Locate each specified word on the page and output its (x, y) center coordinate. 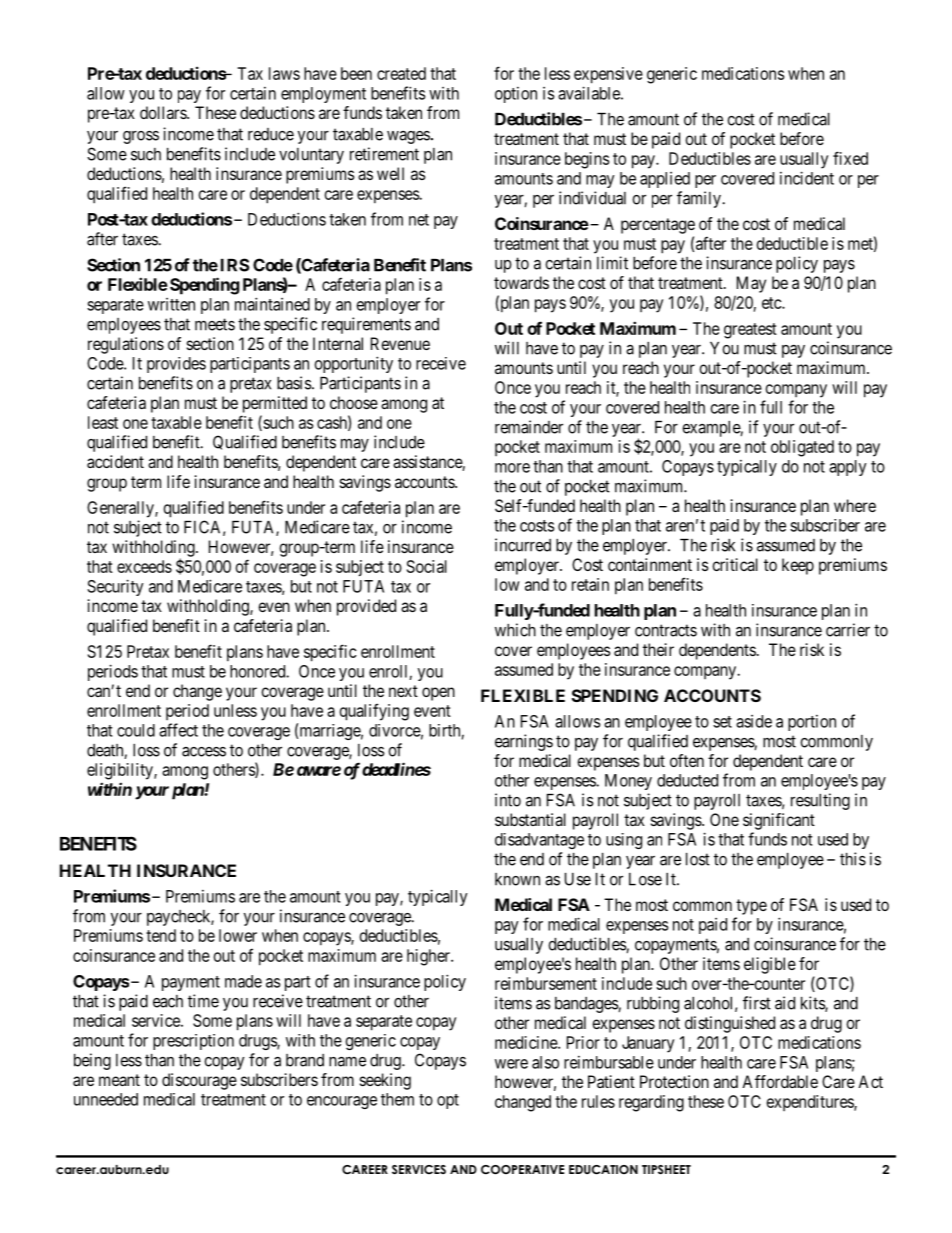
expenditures (811, 1103)
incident (807, 178)
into (508, 800)
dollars (164, 112)
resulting (820, 801)
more (512, 468)
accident (115, 461)
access (204, 752)
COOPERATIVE (522, 1170)
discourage (199, 1081)
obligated (802, 448)
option (516, 95)
